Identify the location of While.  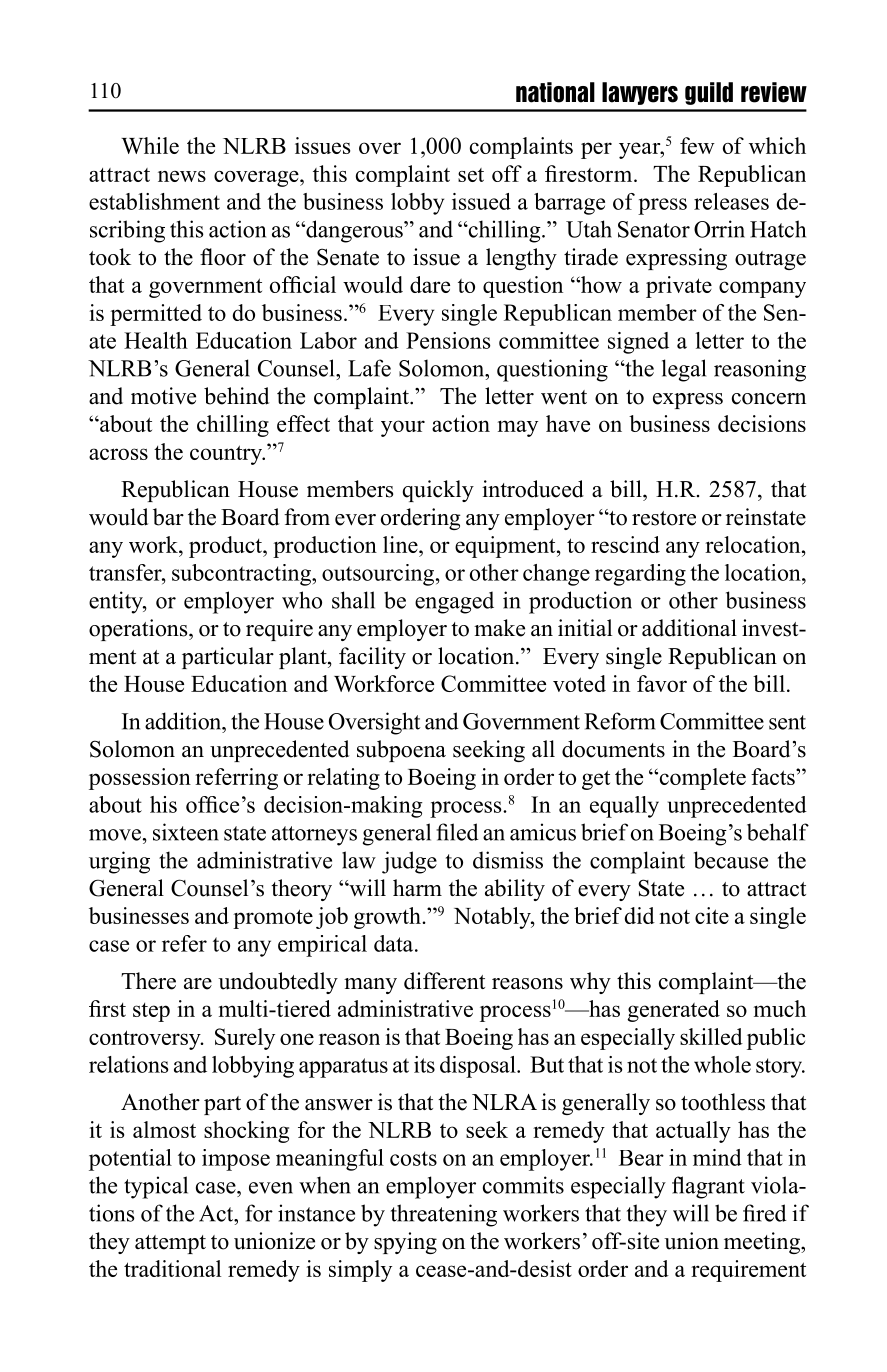
(150, 145).
